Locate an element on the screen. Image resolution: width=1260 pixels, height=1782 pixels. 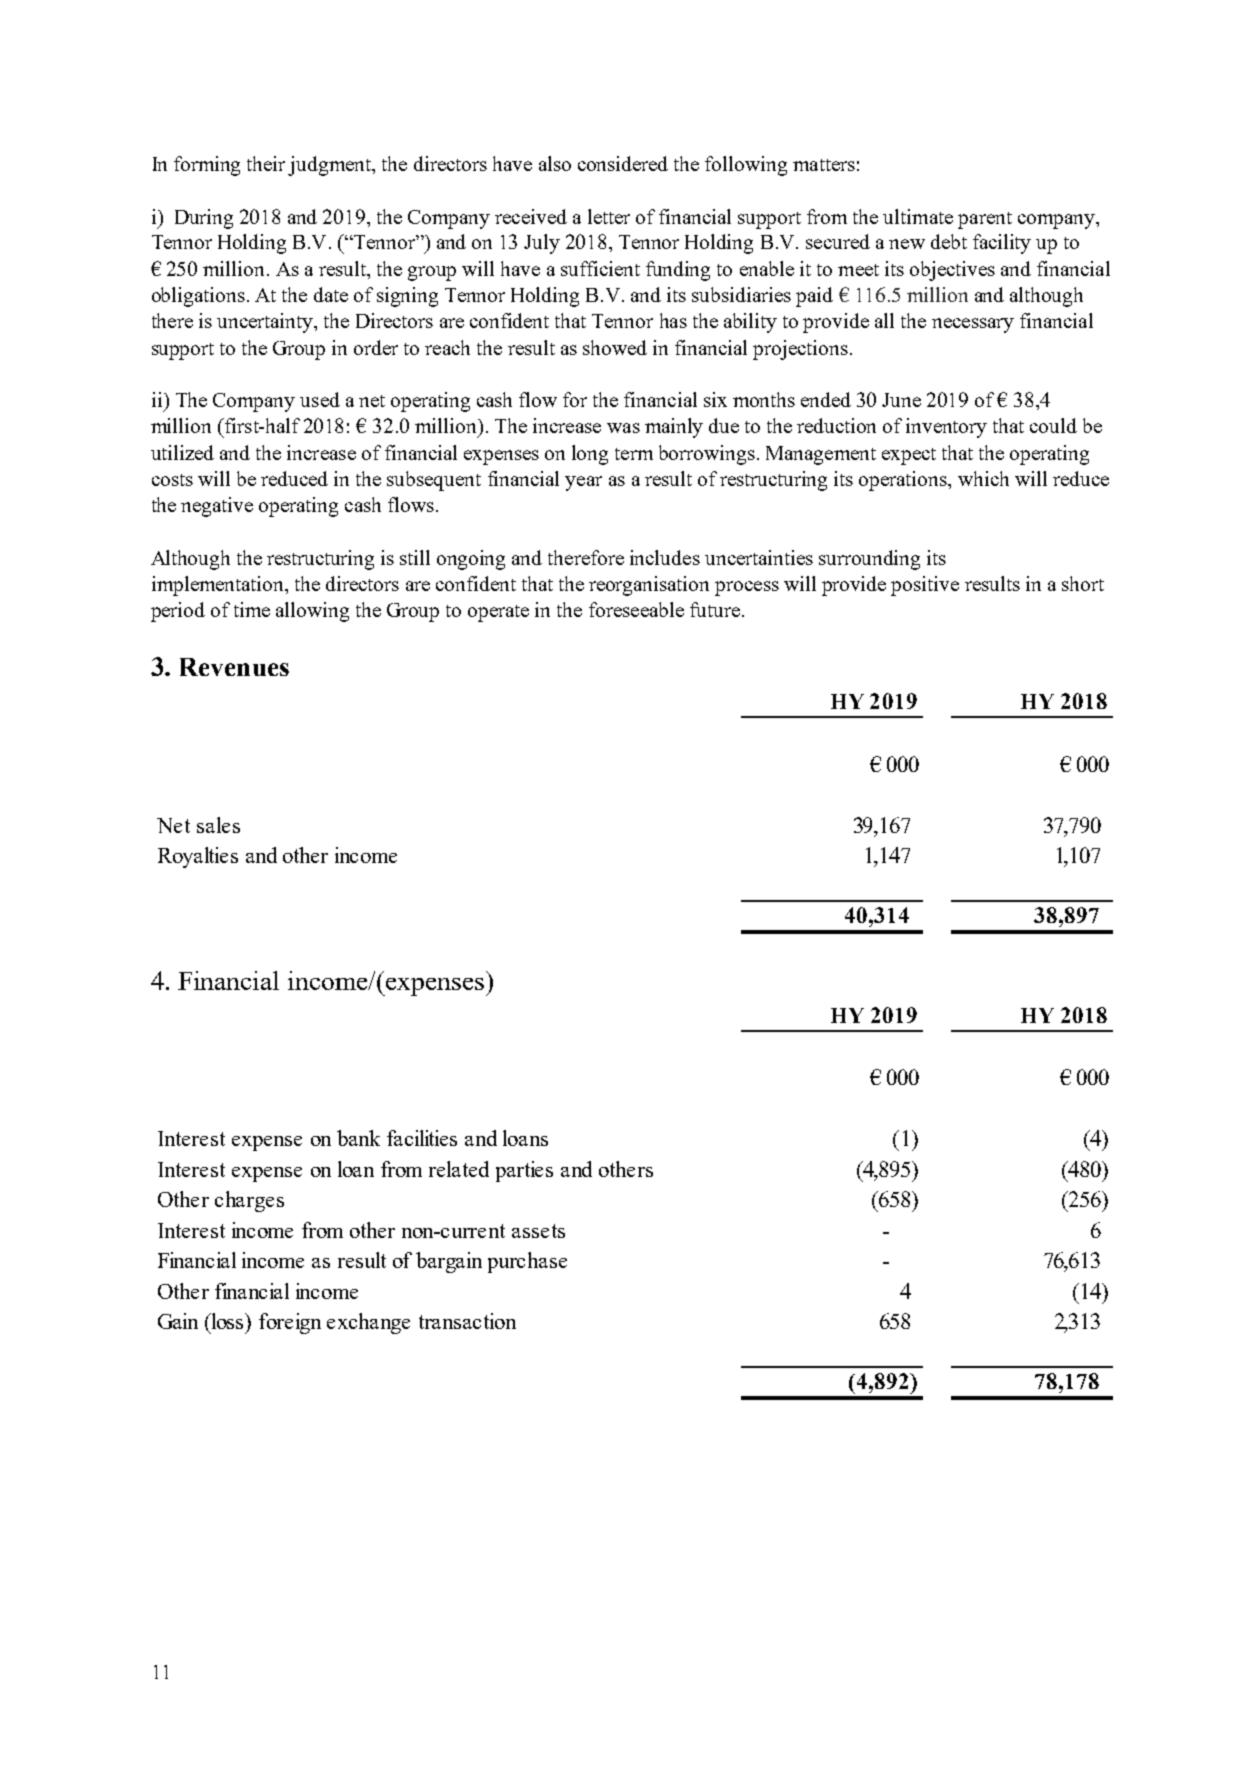
foreseeable is located at coordinates (636, 609).
